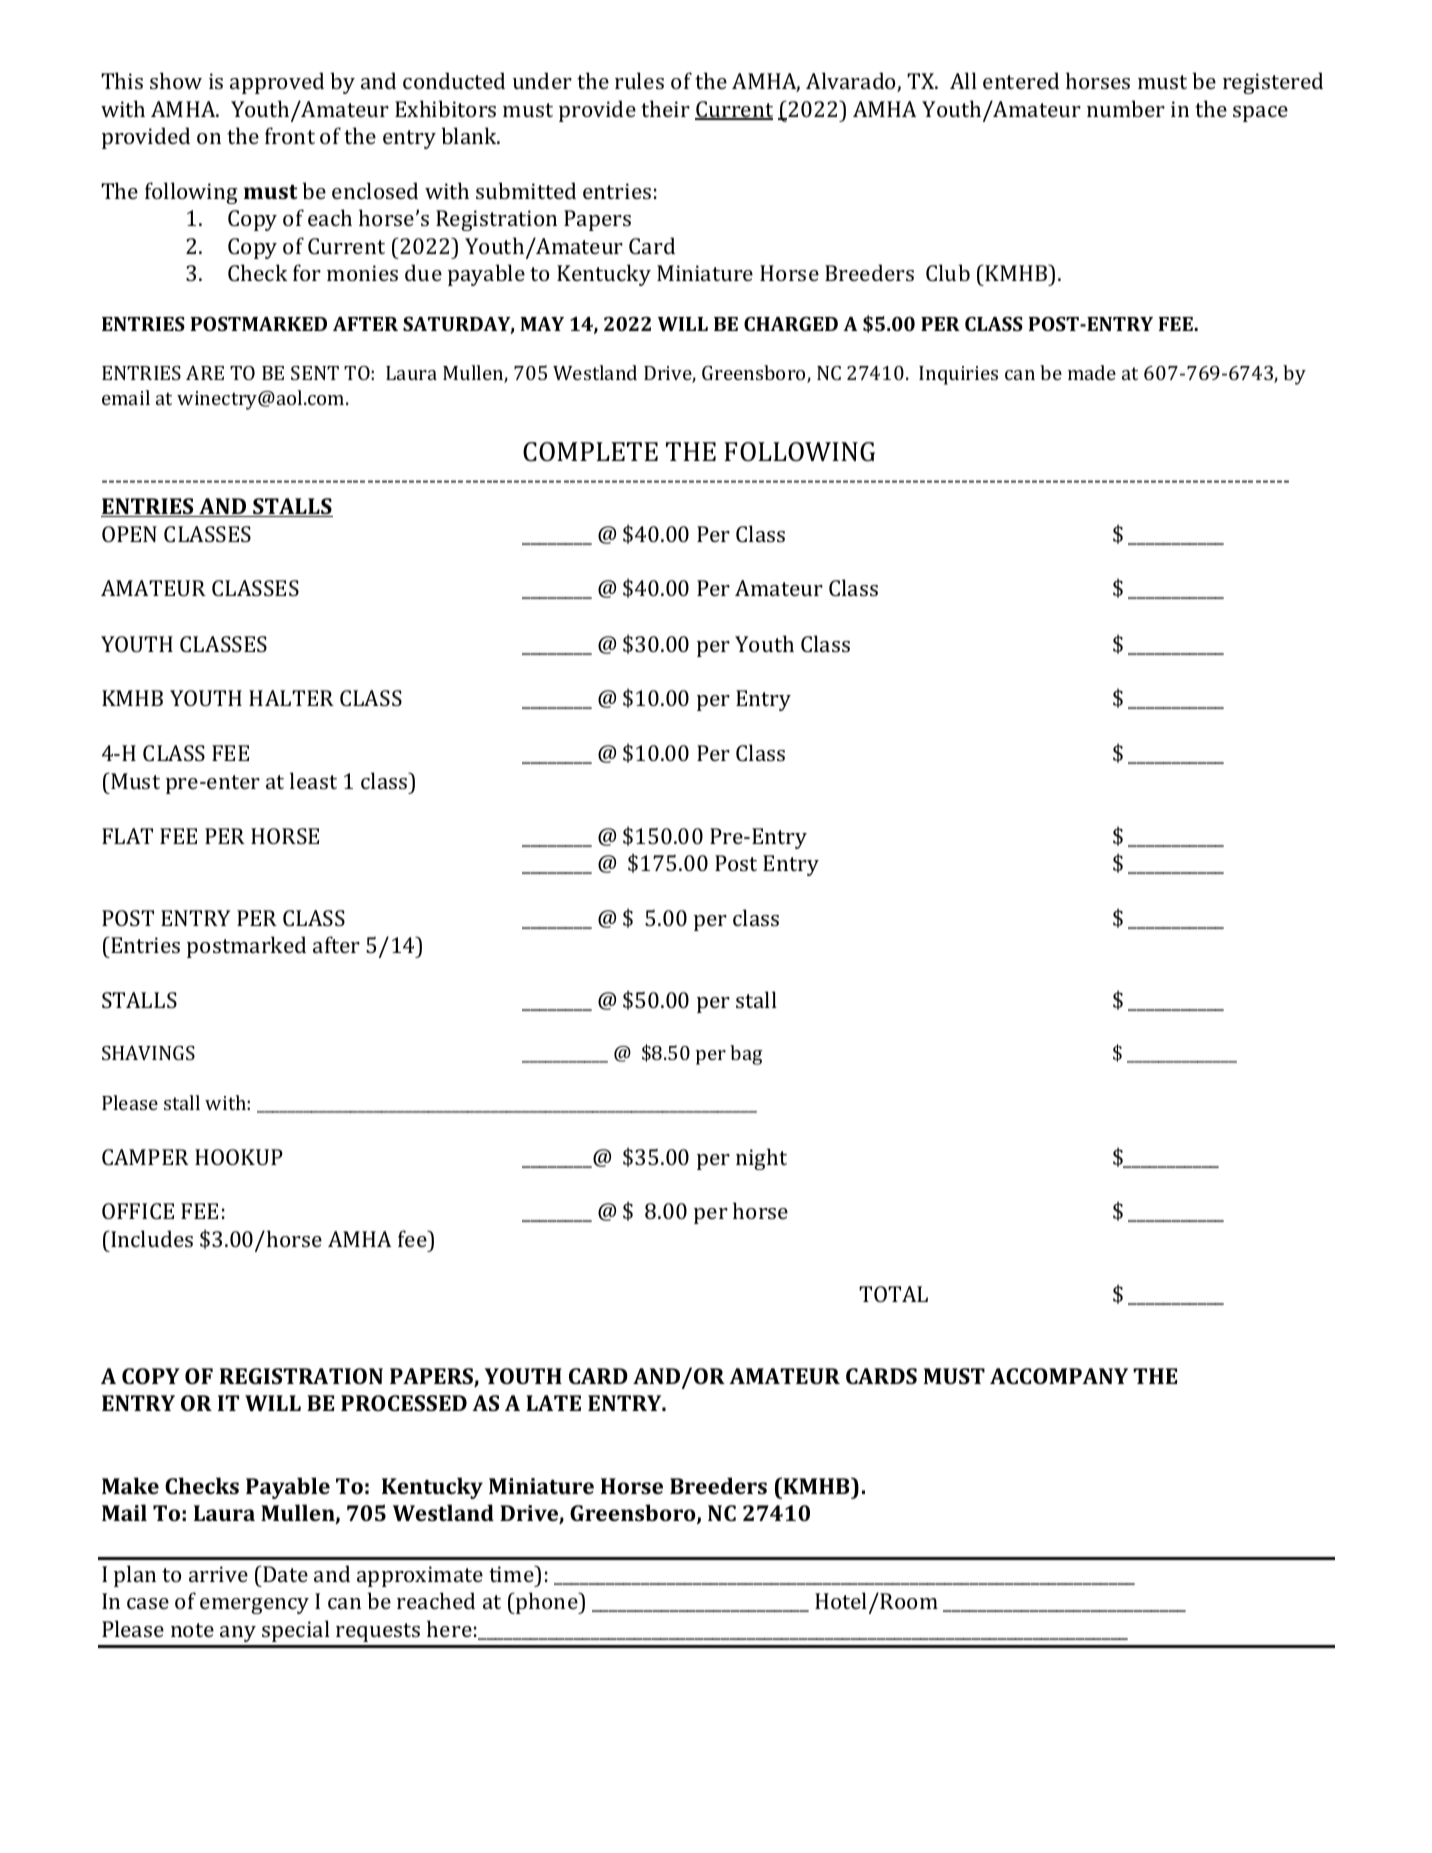  I want to click on bag, so click(746, 1055).
